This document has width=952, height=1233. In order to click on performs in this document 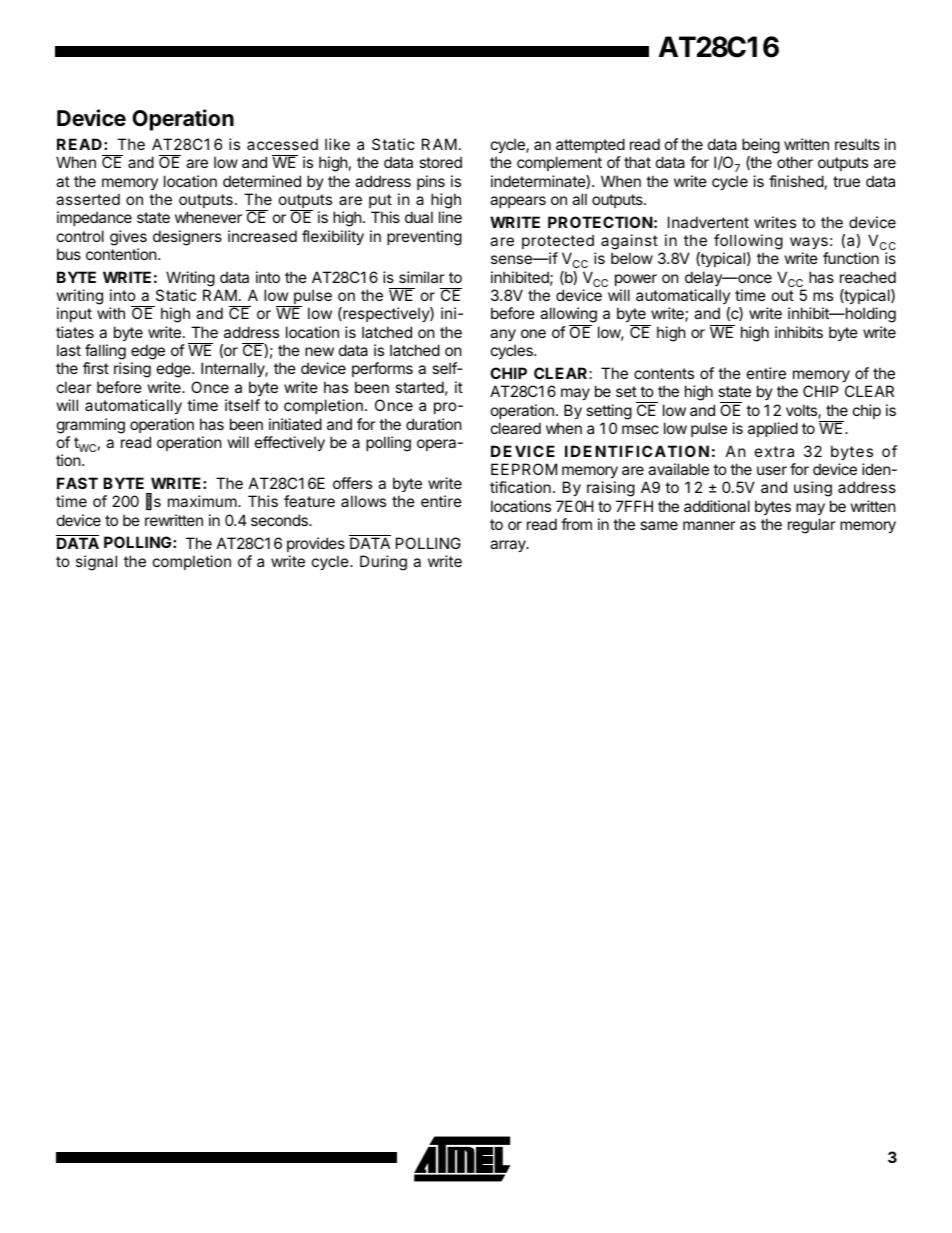, I will do `click(382, 369)`.
